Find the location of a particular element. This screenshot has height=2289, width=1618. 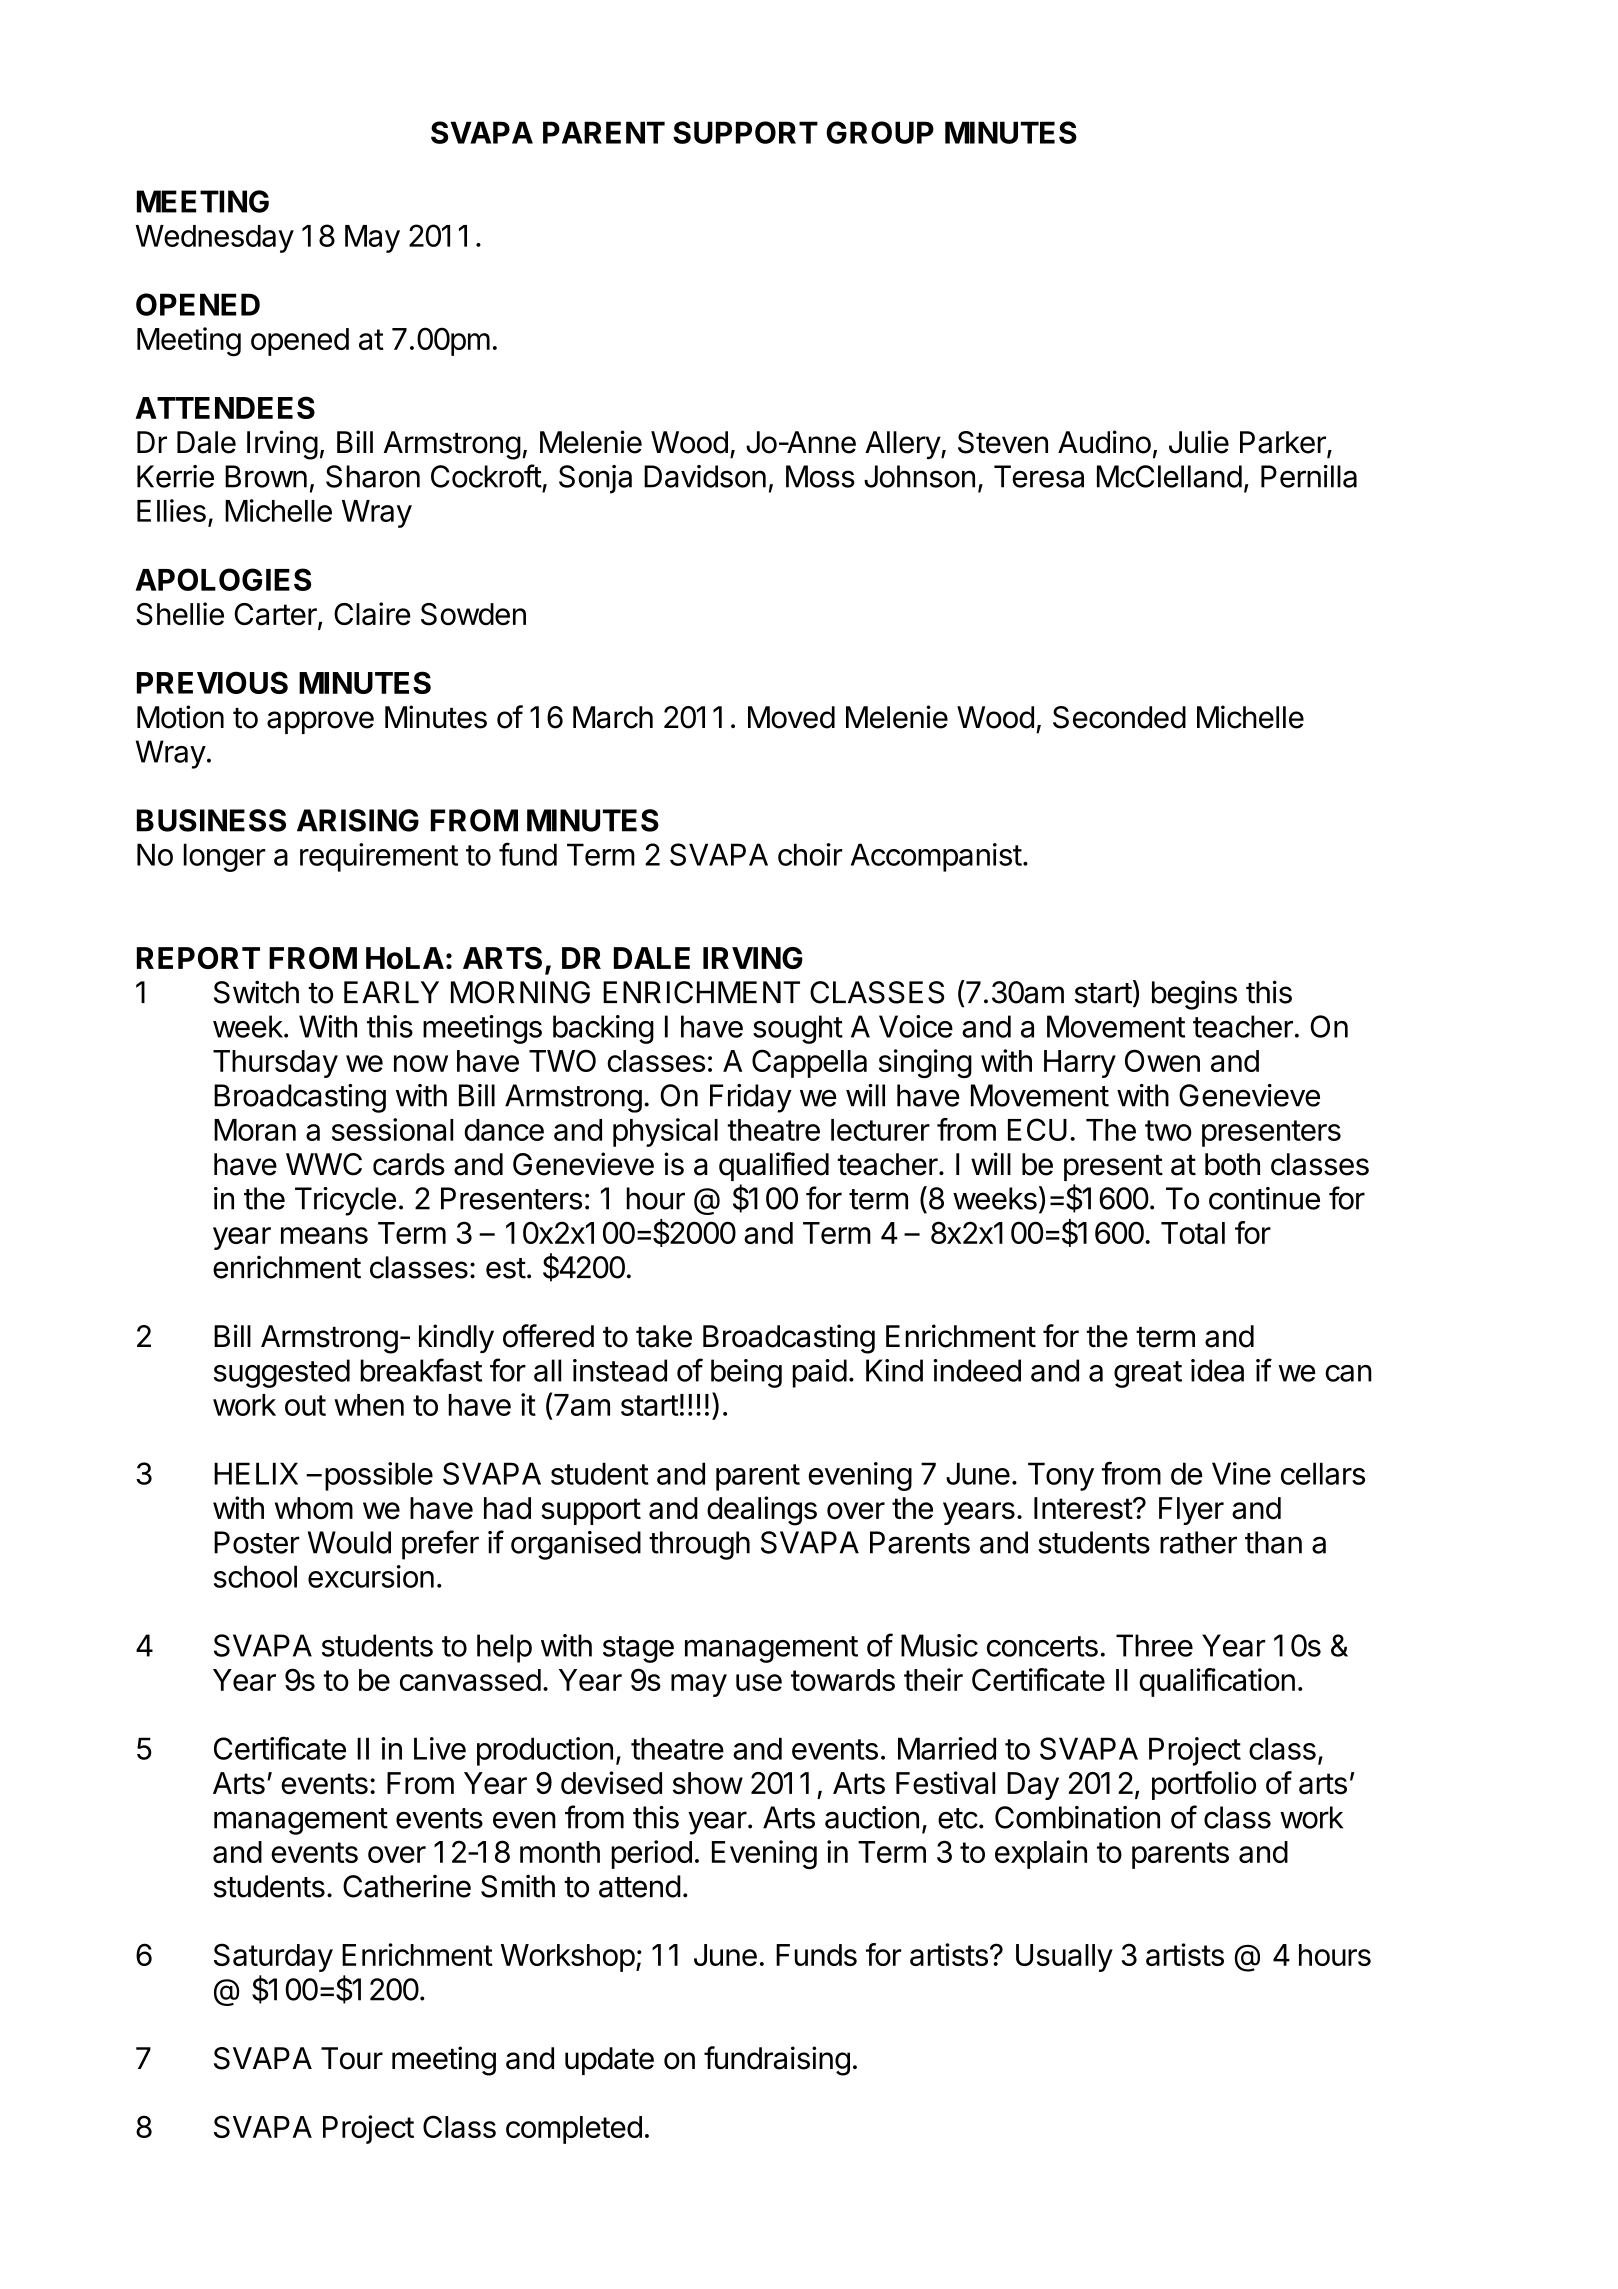

Owen is located at coordinates (1162, 1060).
